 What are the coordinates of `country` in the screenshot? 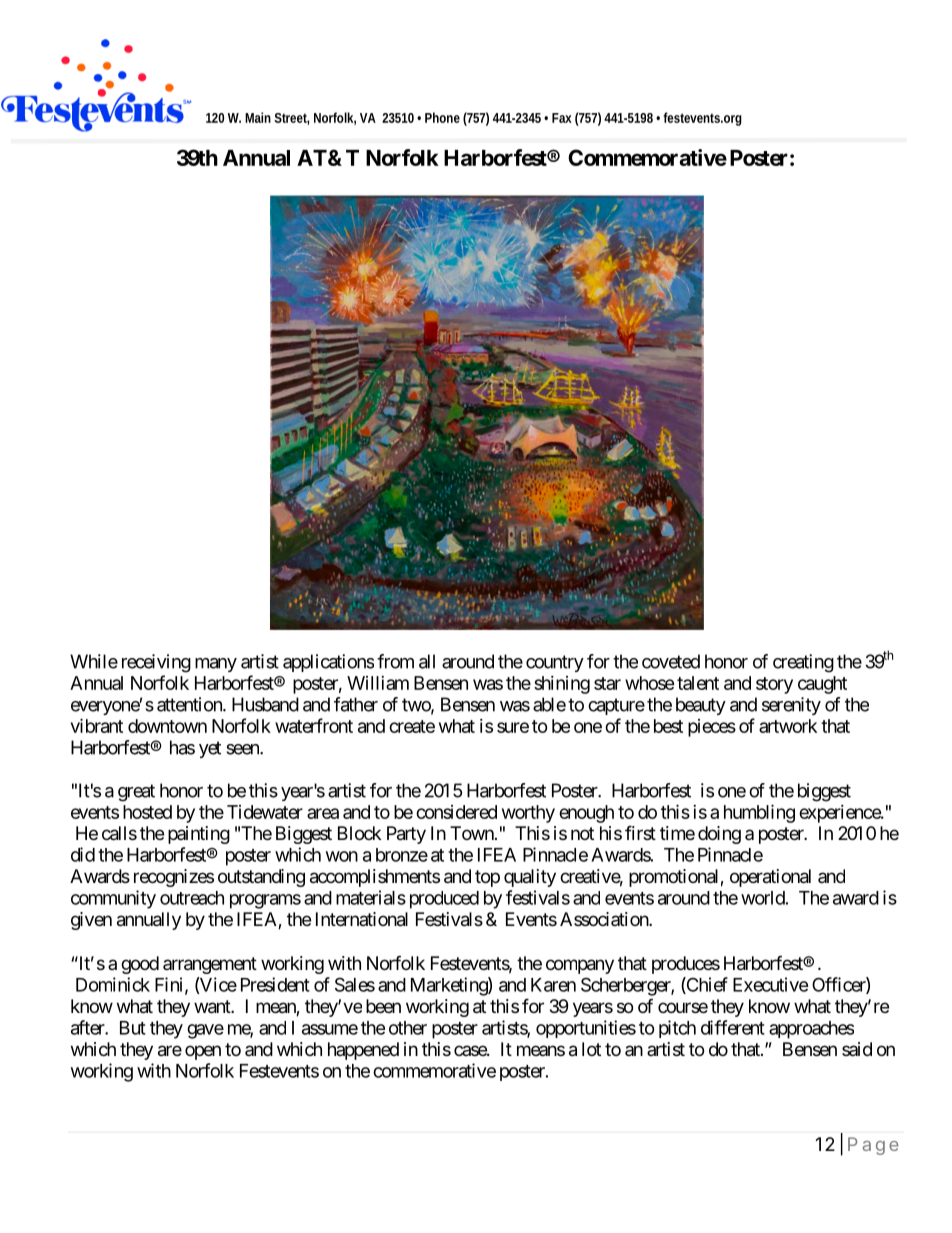 It's located at (555, 663).
